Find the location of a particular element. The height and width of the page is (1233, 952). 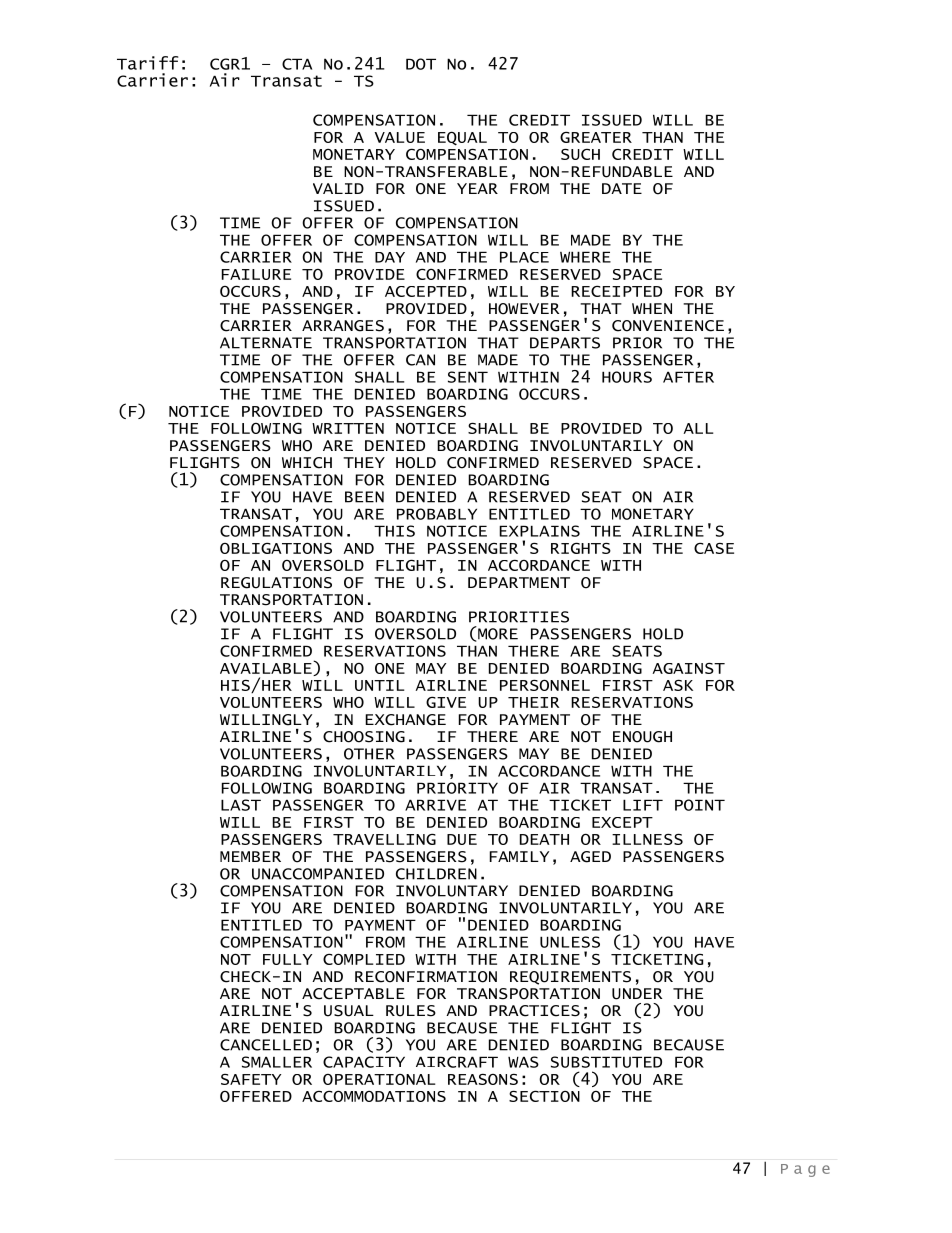

RIGHTS is located at coordinates (581, 548).
